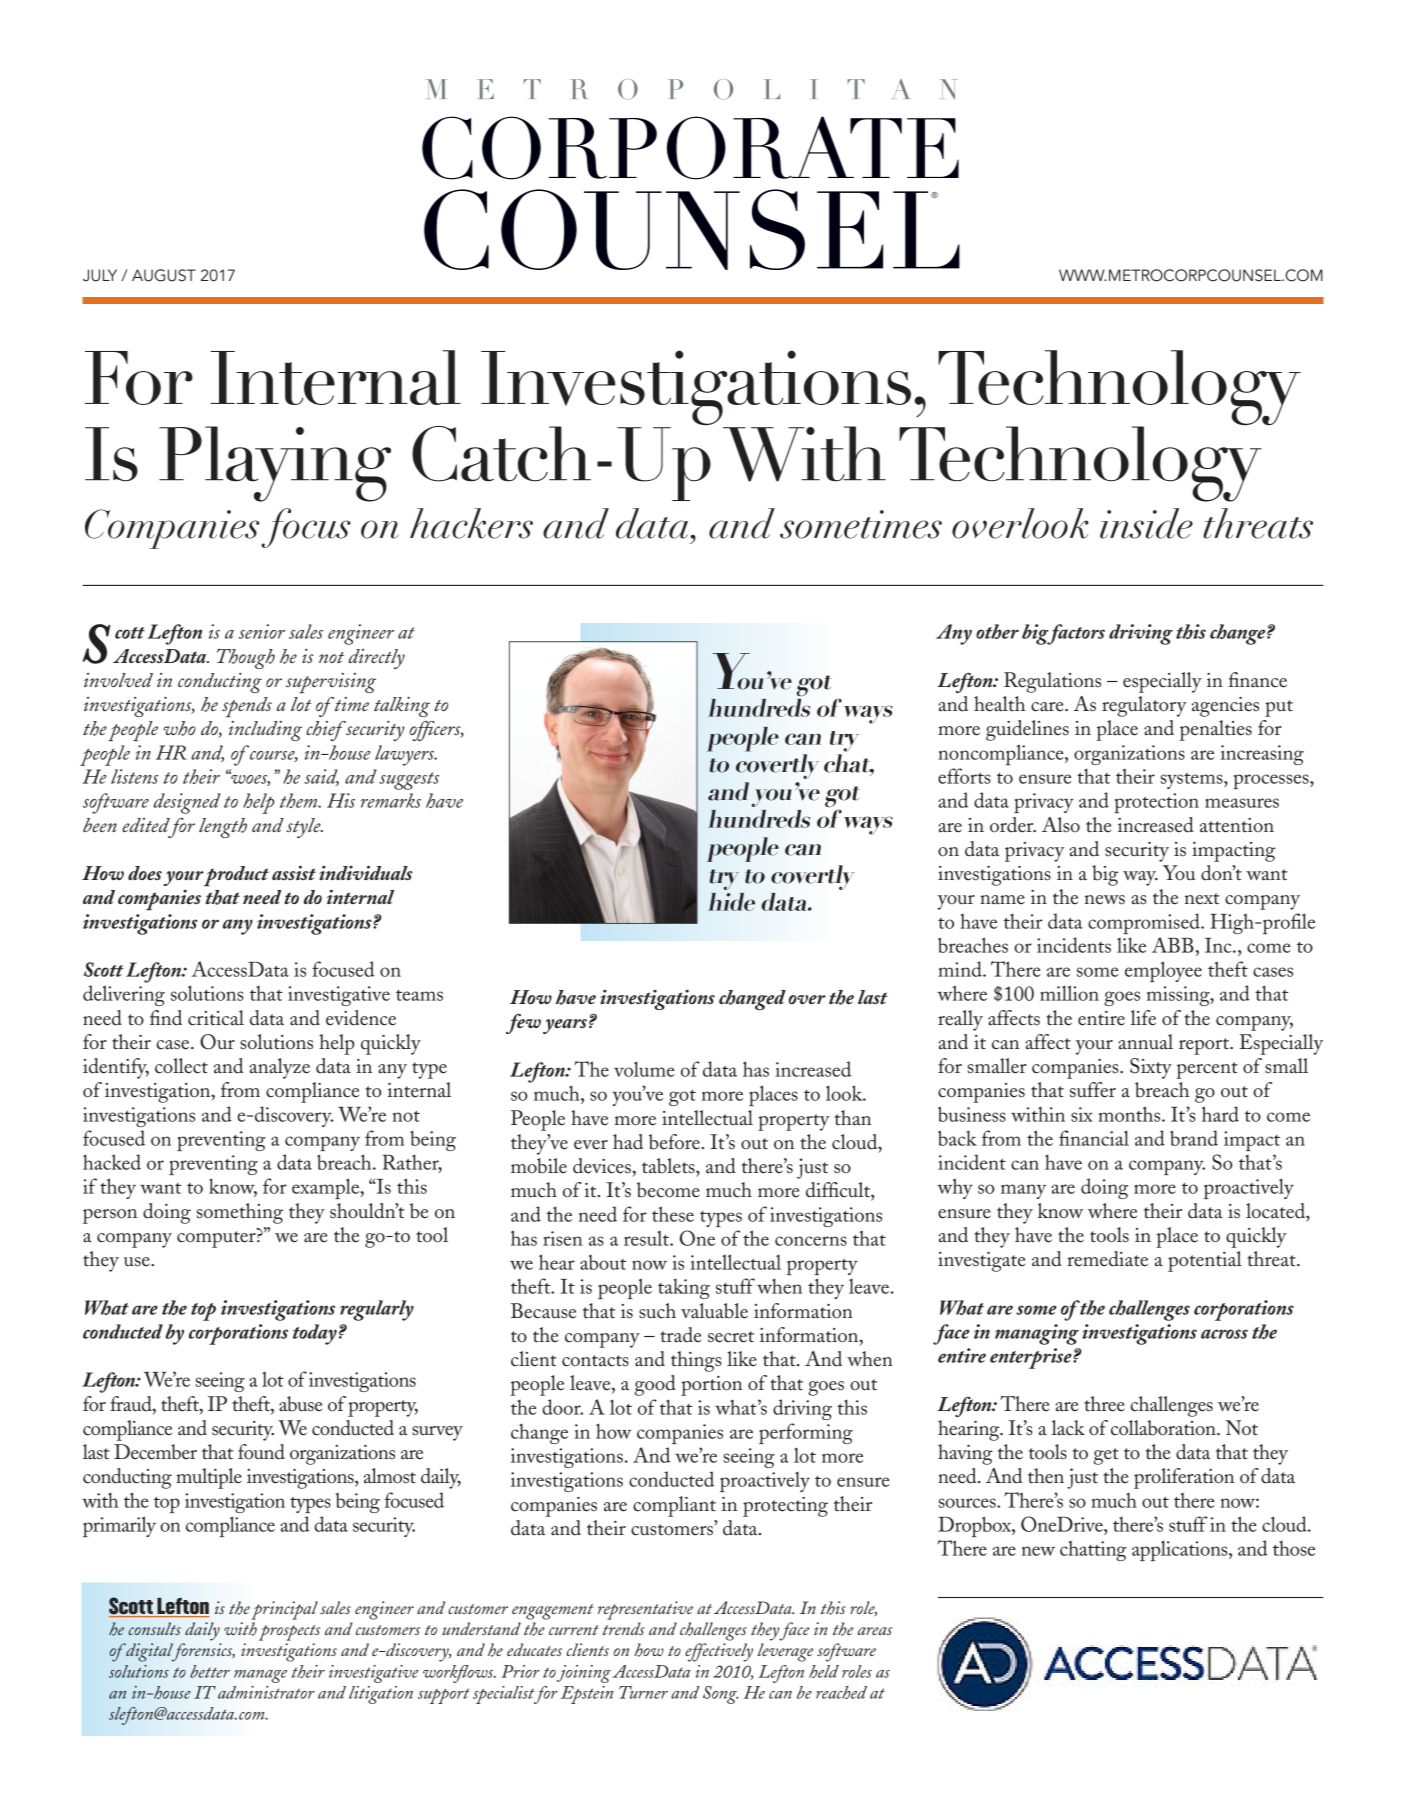  Describe the element at coordinates (236, 876) in the screenshot. I see `product` at that location.
